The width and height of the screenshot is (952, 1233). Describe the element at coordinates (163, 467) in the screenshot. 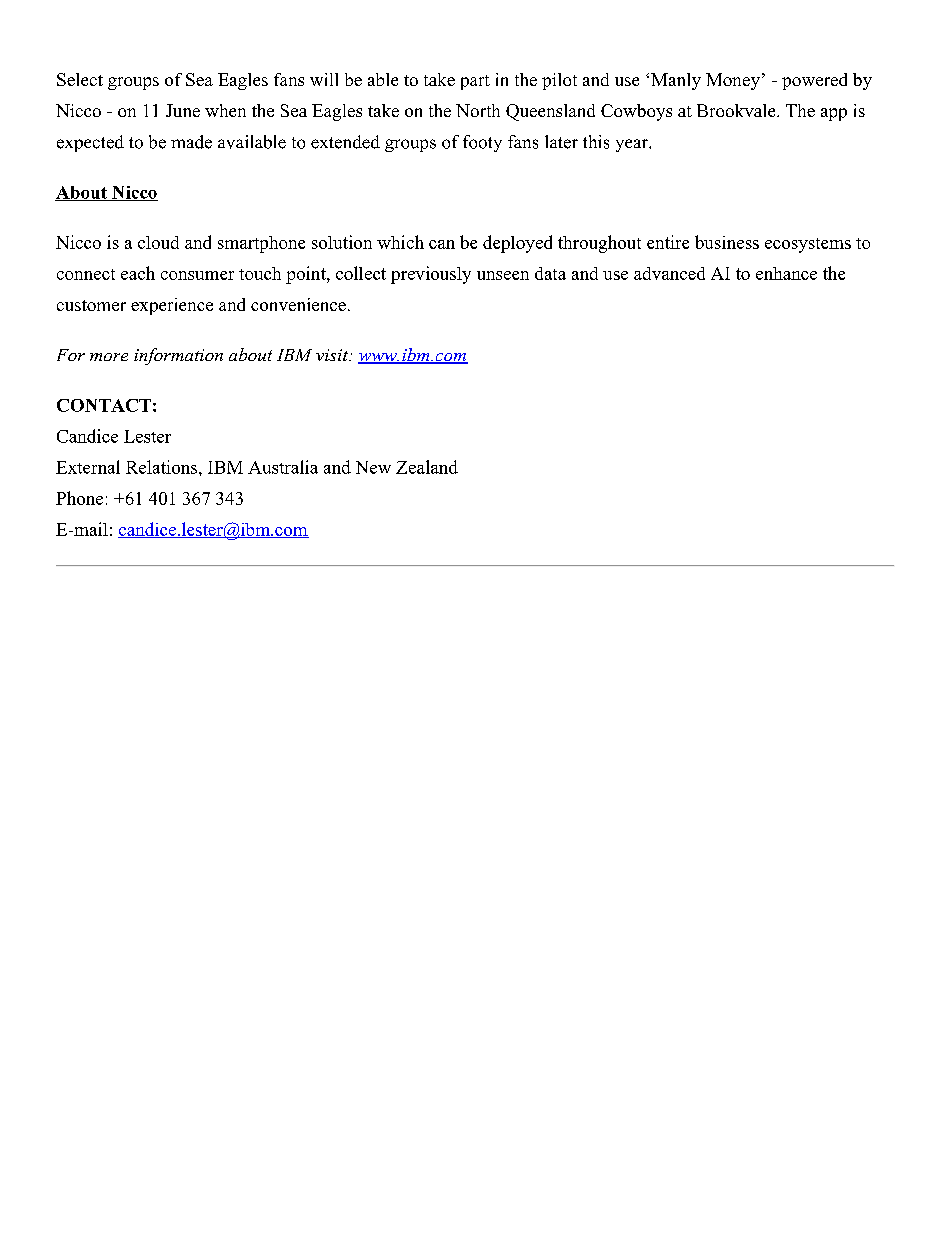

I see `Relations` at that location.
